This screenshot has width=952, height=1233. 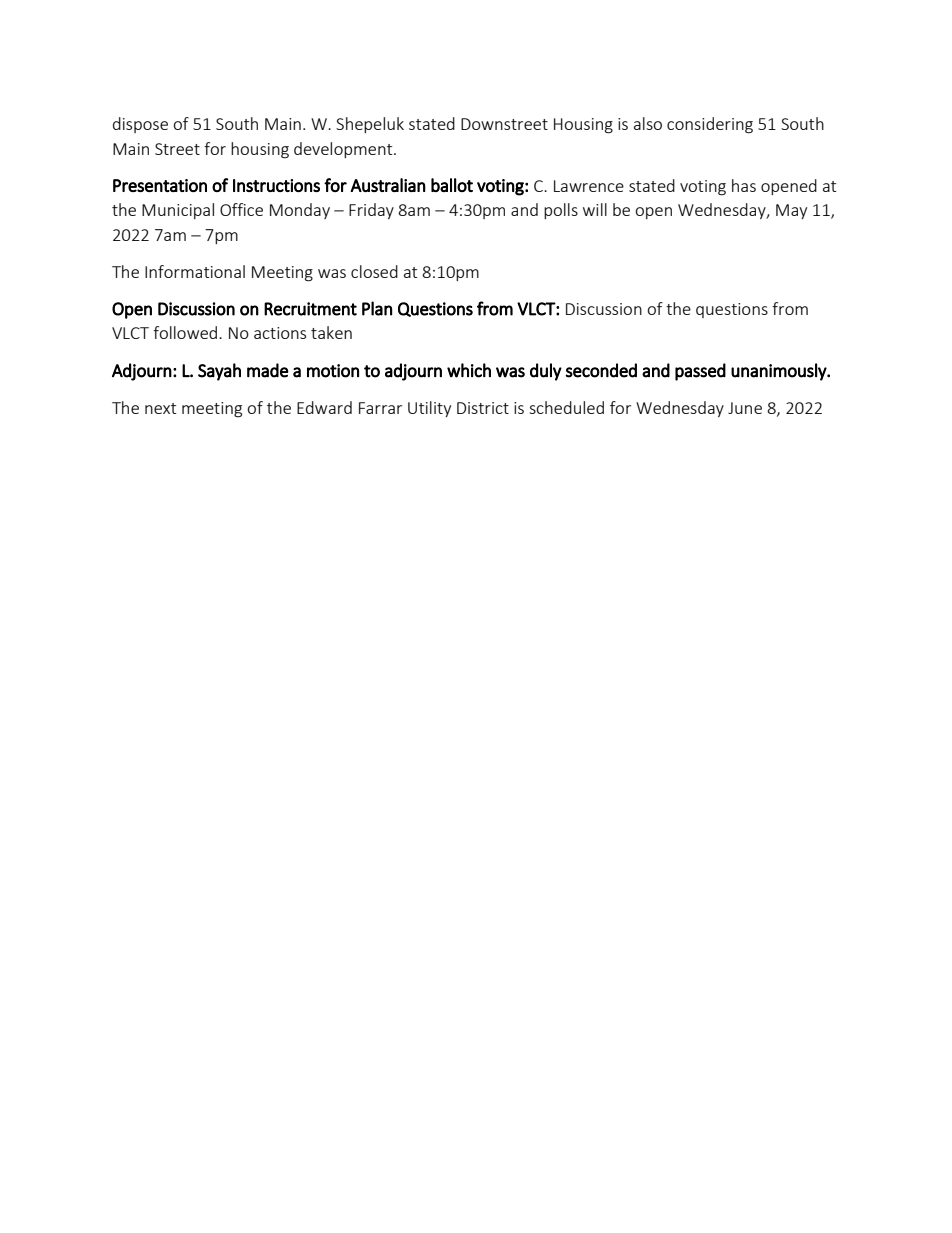 What do you see at coordinates (195, 271) in the screenshot?
I see `Informational` at bounding box center [195, 271].
